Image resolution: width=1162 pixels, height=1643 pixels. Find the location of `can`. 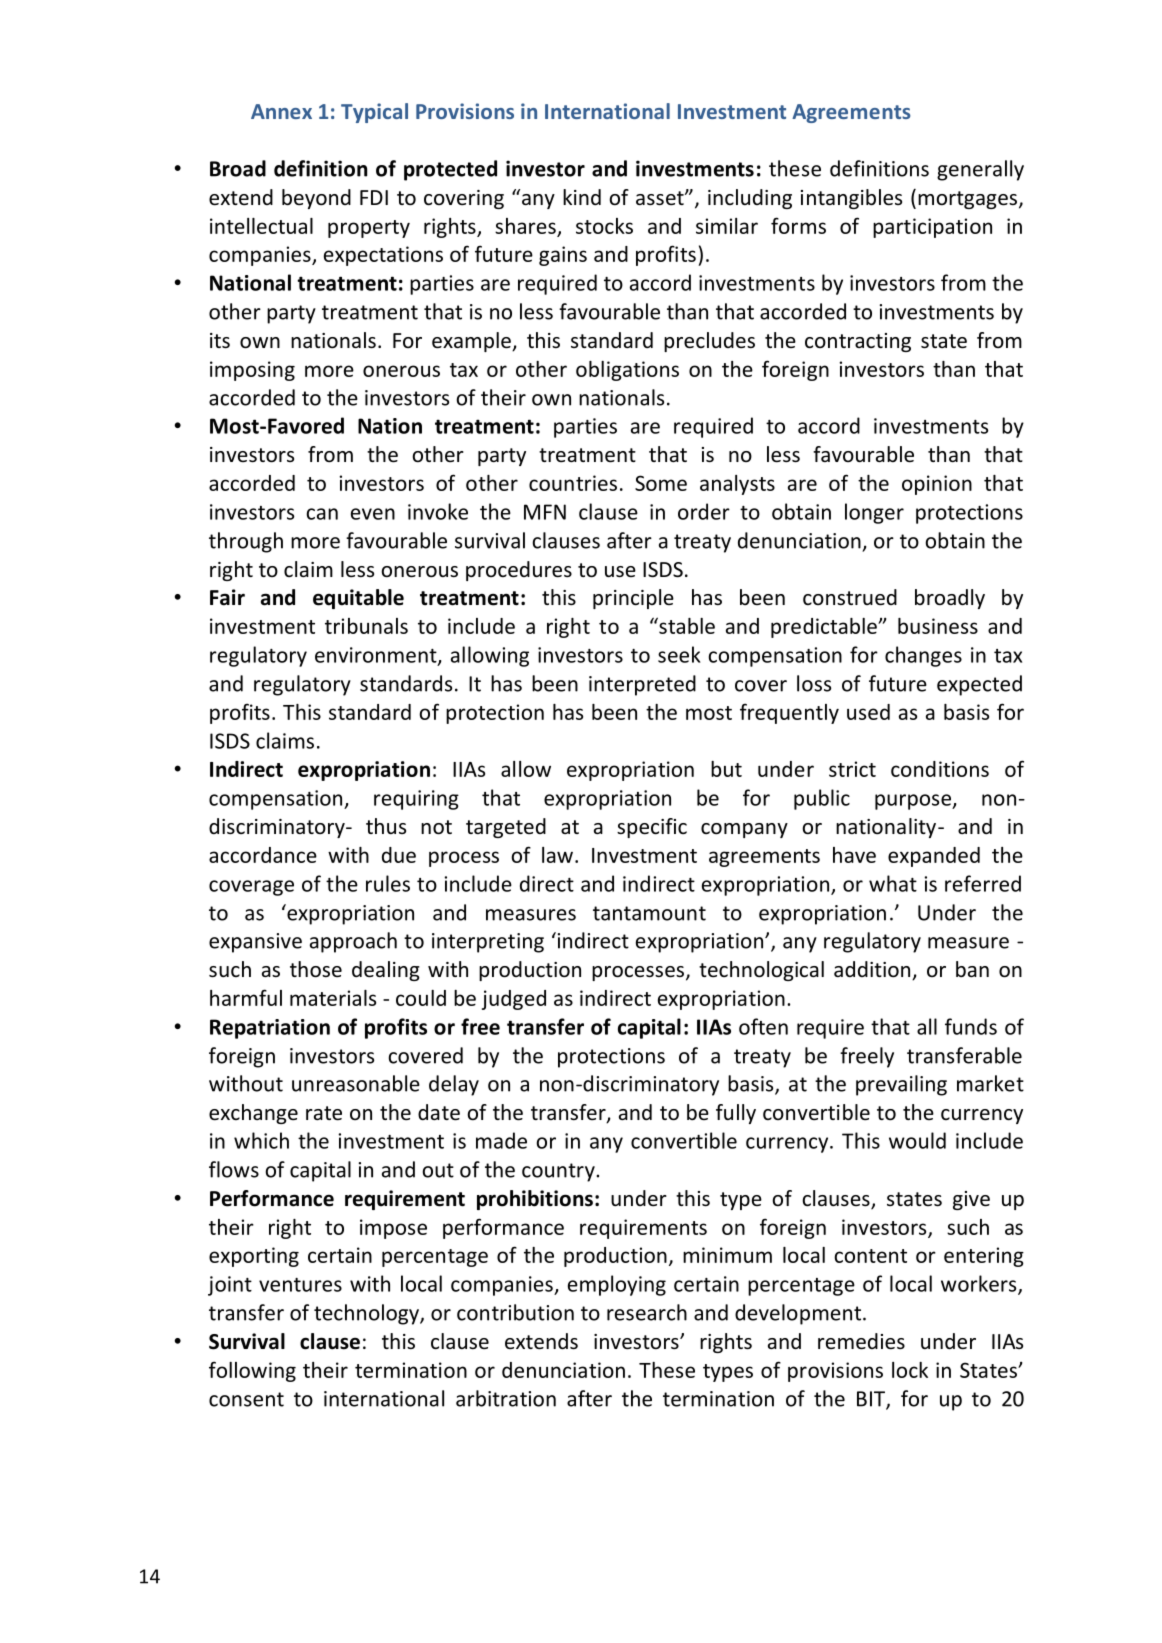

can is located at coordinates (322, 514).
